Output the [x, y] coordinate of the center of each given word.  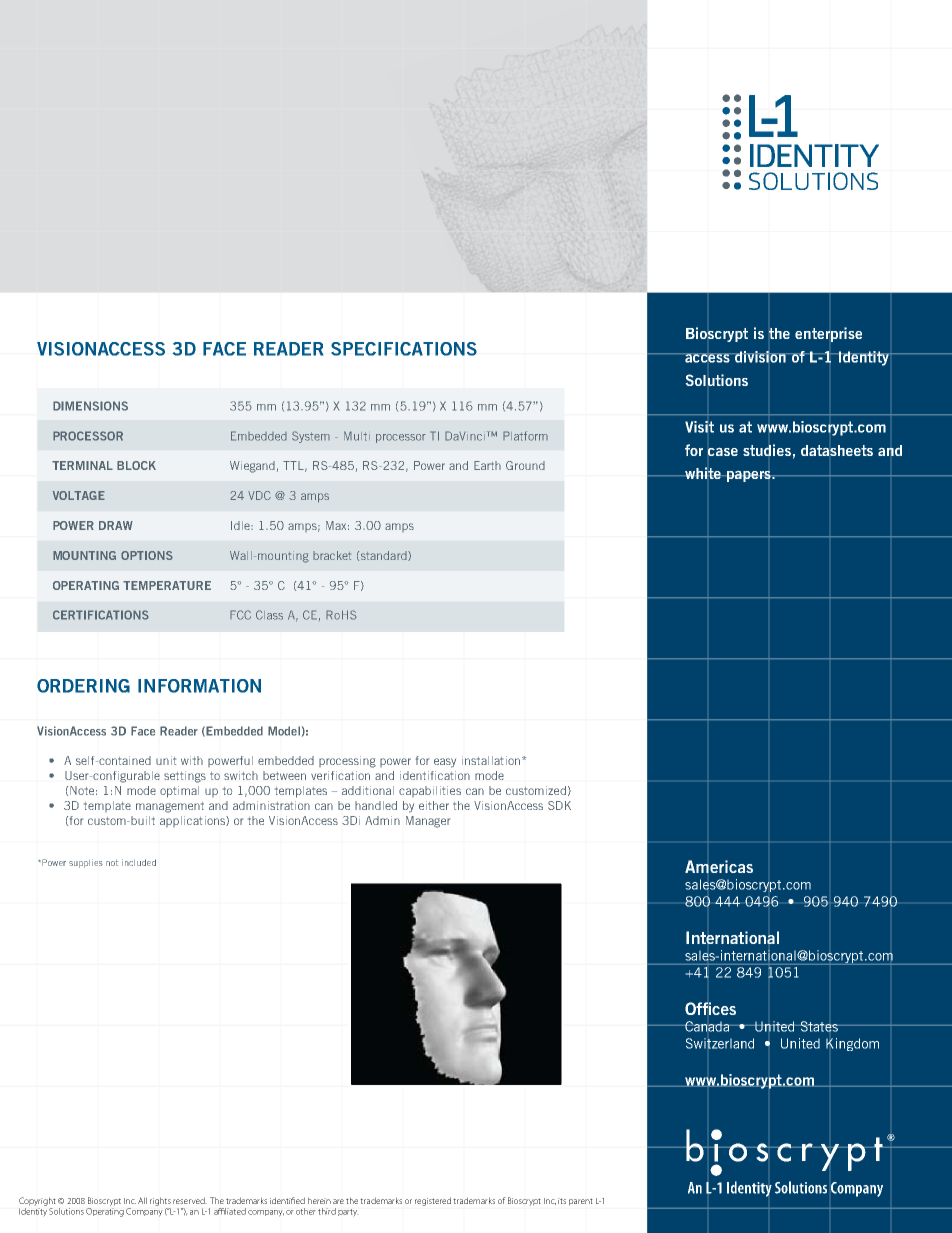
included [139, 862]
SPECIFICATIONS [404, 349]
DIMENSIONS [90, 406]
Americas [719, 866]
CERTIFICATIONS [101, 615]
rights [160, 1201]
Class [269, 615]
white [703, 473]
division [760, 357]
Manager [428, 822]
